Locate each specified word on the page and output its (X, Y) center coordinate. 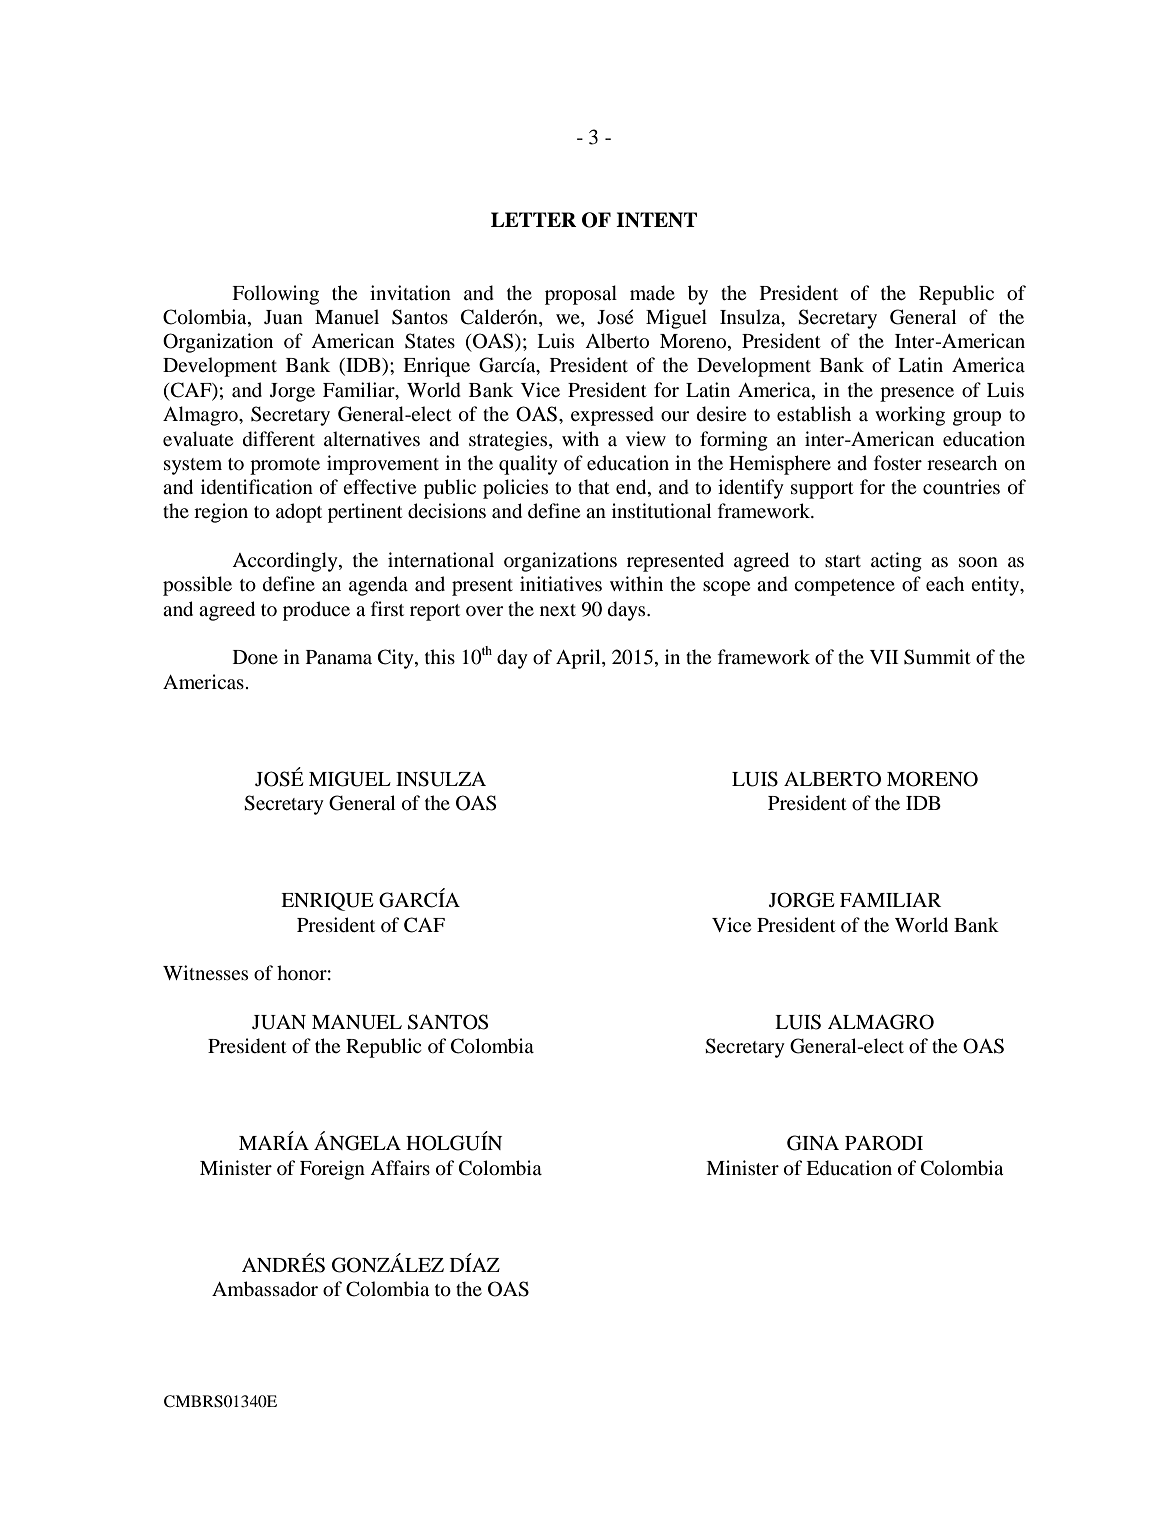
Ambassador (265, 1289)
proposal (581, 295)
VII (884, 657)
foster (898, 462)
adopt (299, 513)
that (594, 486)
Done (255, 657)
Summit (937, 657)
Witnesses (205, 972)
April (579, 659)
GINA (813, 1143)
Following (275, 295)
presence (917, 394)
